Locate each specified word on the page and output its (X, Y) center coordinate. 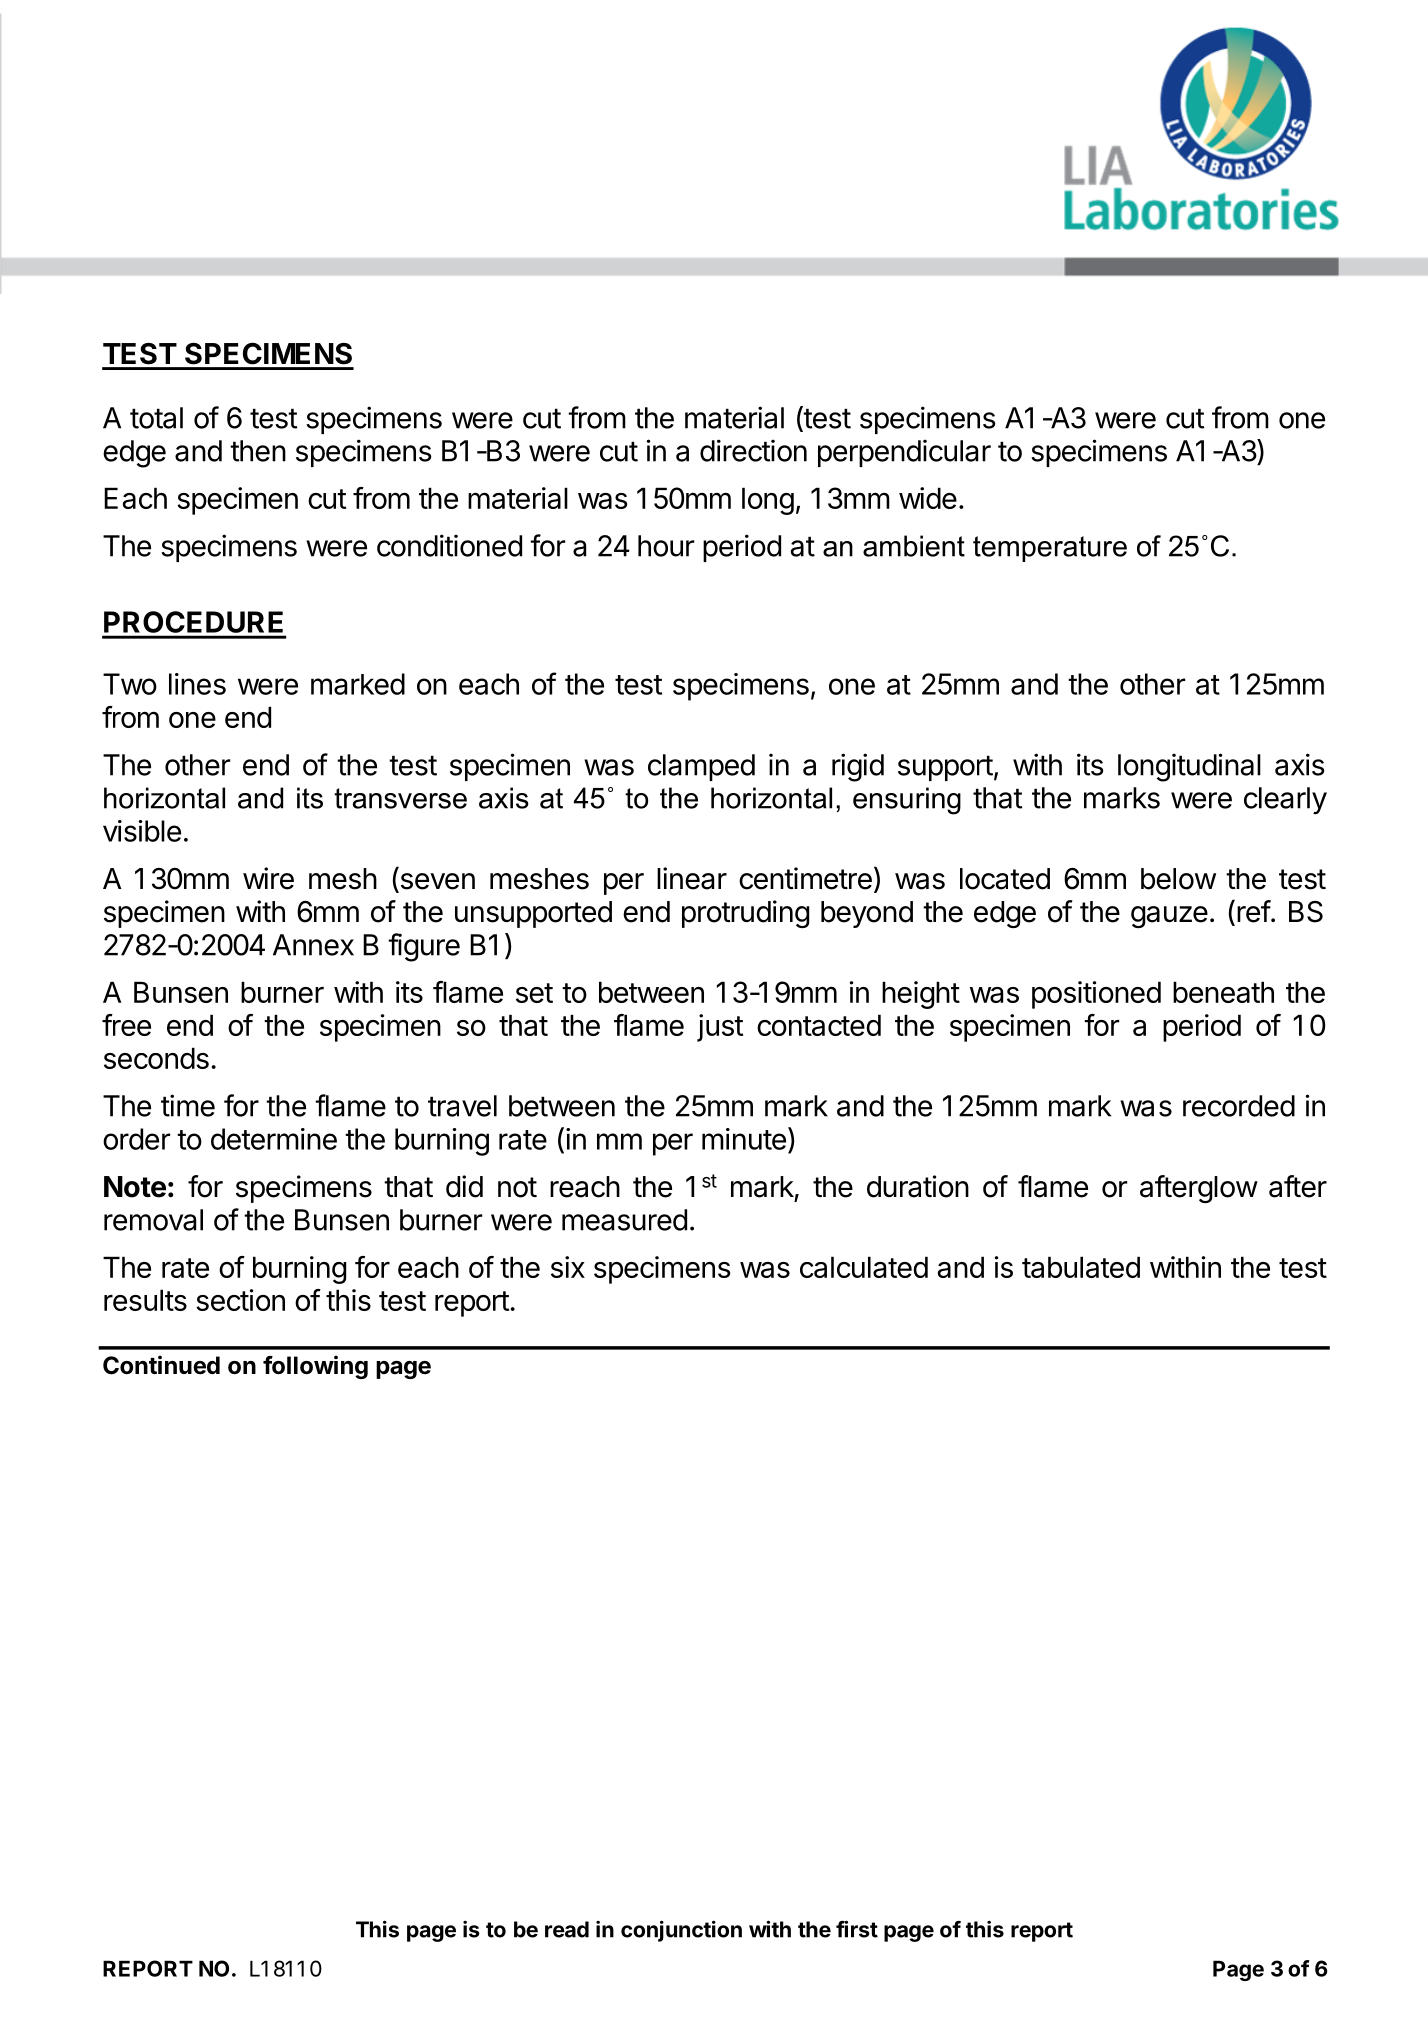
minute (744, 1139)
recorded (1239, 1106)
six (568, 1267)
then (258, 451)
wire (268, 878)
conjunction (681, 1931)
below (1178, 879)
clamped (701, 767)
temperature (1050, 549)
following (315, 1367)
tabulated (1081, 1267)
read (567, 1929)
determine (274, 1139)
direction (753, 450)
